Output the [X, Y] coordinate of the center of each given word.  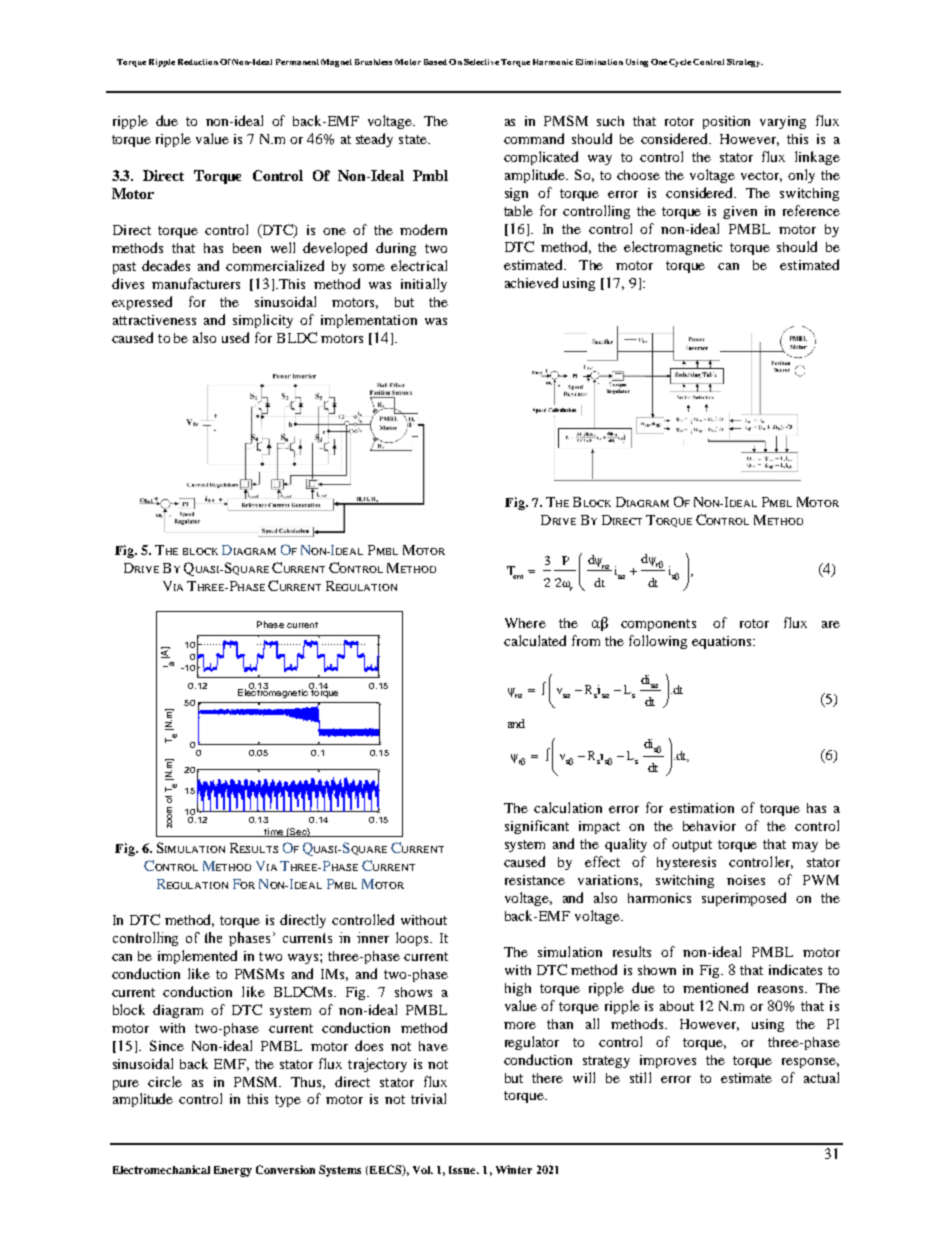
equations [723, 642]
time [274, 832]
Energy [233, 1171]
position [726, 122]
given [740, 212]
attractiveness [154, 320]
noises [746, 880]
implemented [197, 957]
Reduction [198, 62]
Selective [481, 62]
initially [424, 285]
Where [525, 623]
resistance [535, 880]
